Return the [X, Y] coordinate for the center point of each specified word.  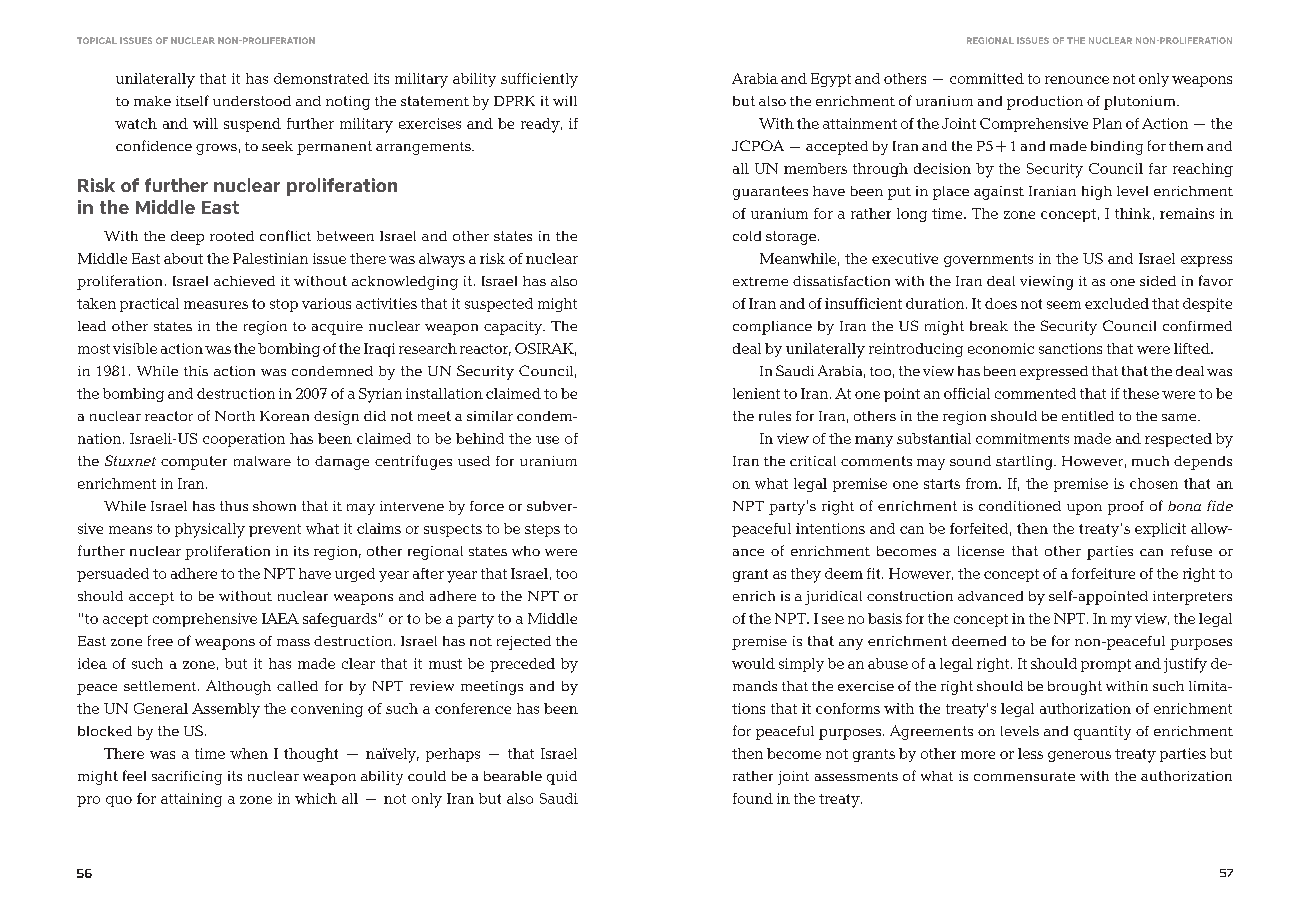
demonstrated [321, 78]
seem [1064, 305]
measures [216, 305]
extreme [760, 281]
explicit [1160, 530]
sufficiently [539, 80]
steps [542, 530]
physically [210, 530]
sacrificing [187, 778]
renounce [1077, 80]
